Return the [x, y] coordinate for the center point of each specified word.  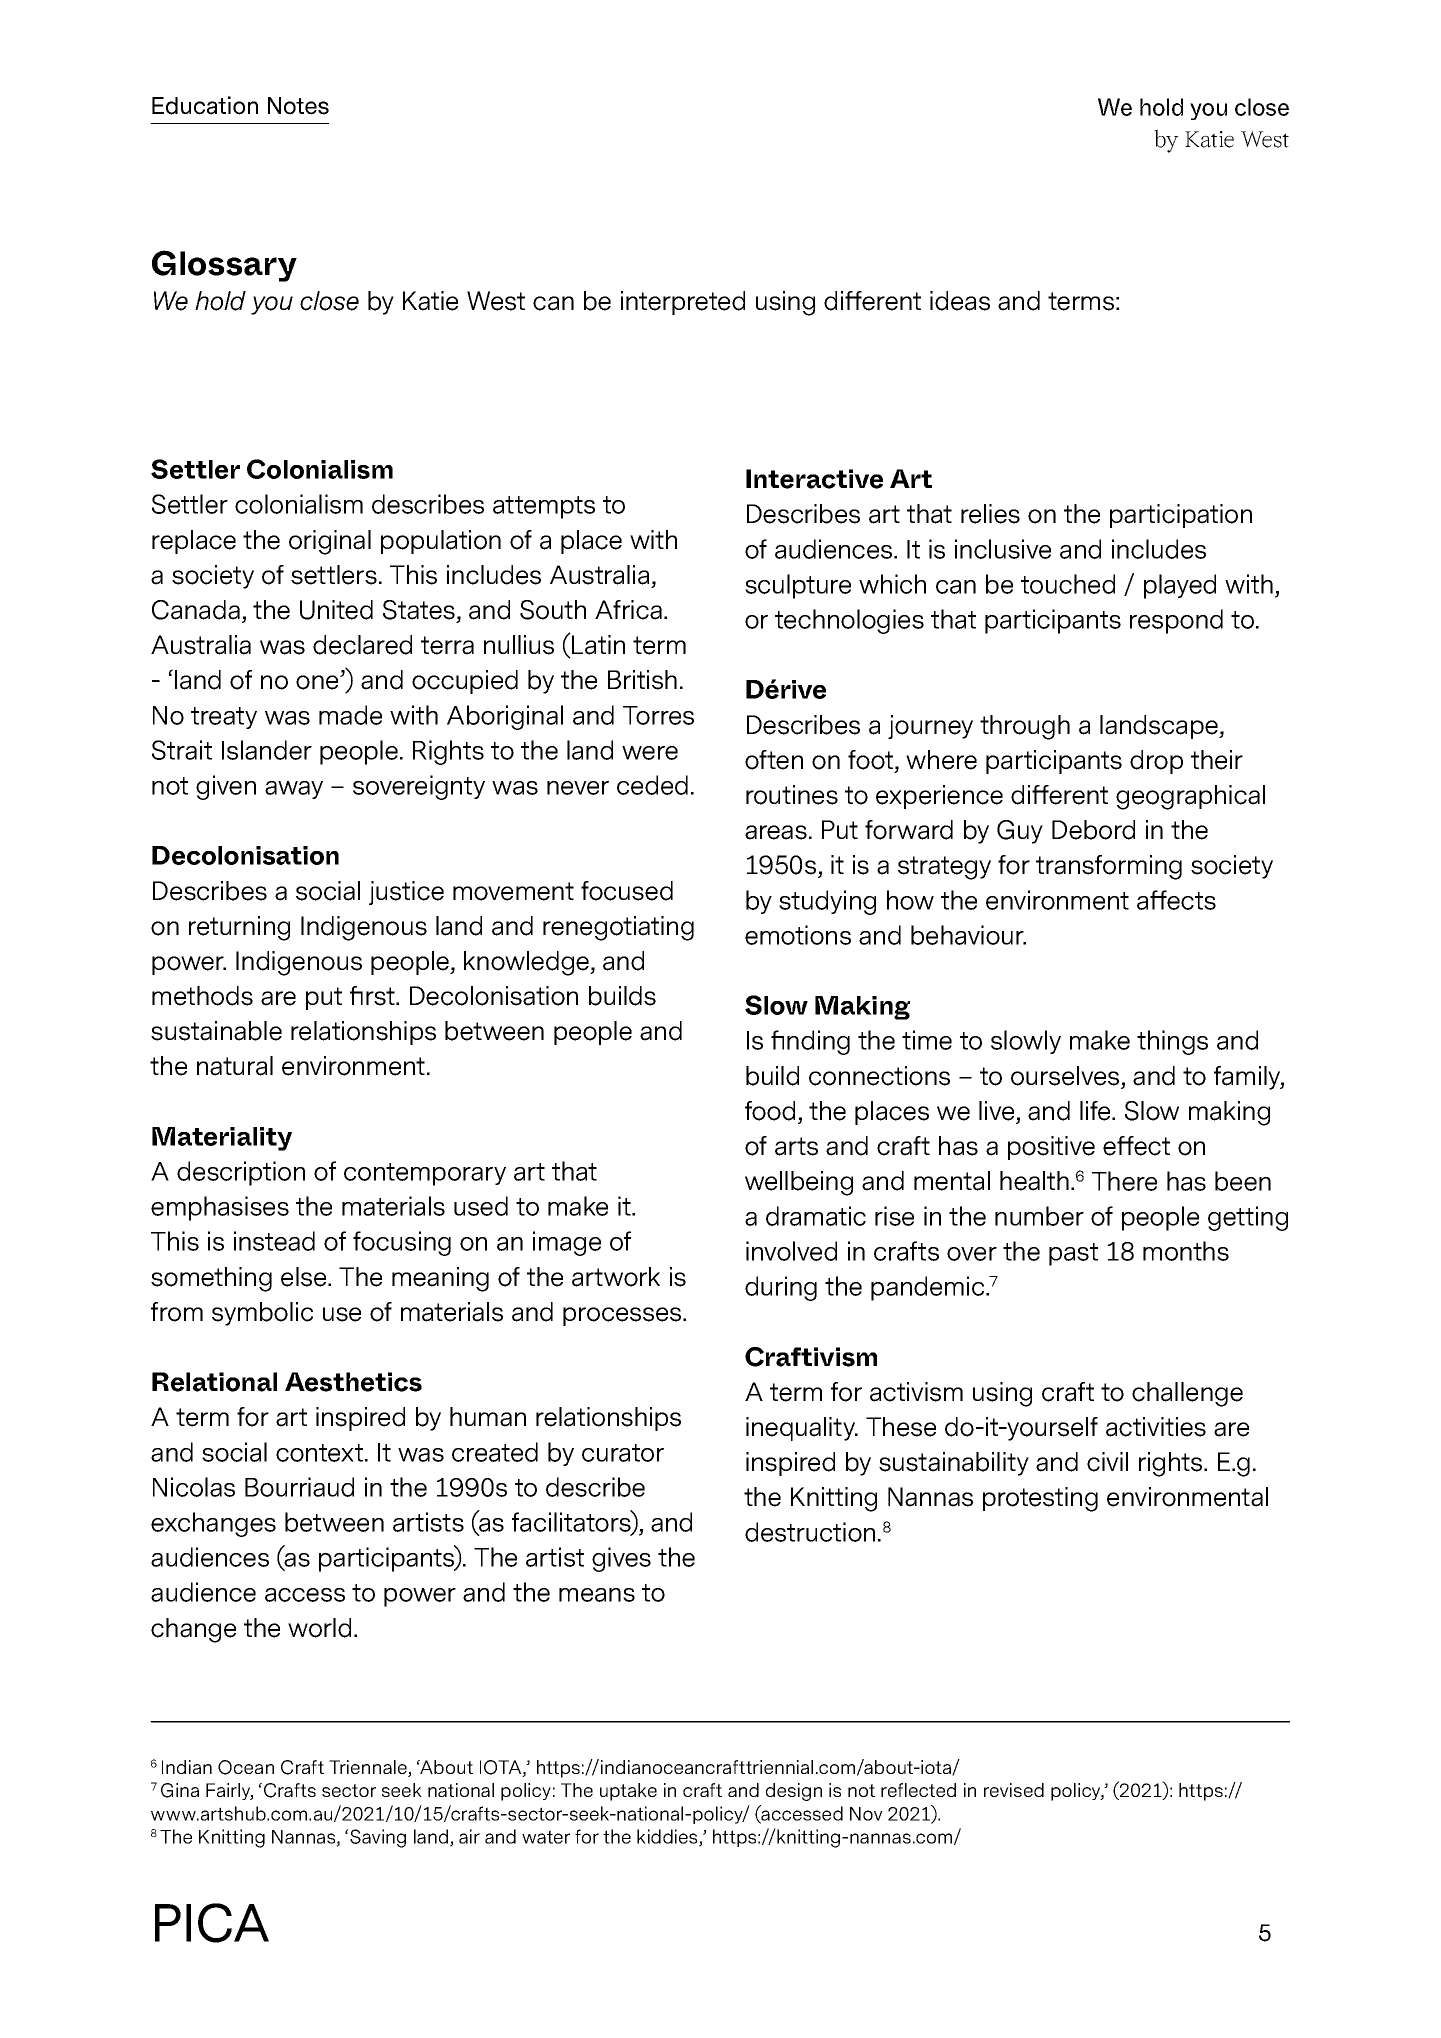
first [373, 996]
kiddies [668, 1837]
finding [810, 1042]
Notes [298, 106]
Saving [377, 1838]
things [1172, 1042]
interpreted [683, 303]
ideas [960, 301]
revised [1014, 1790]
